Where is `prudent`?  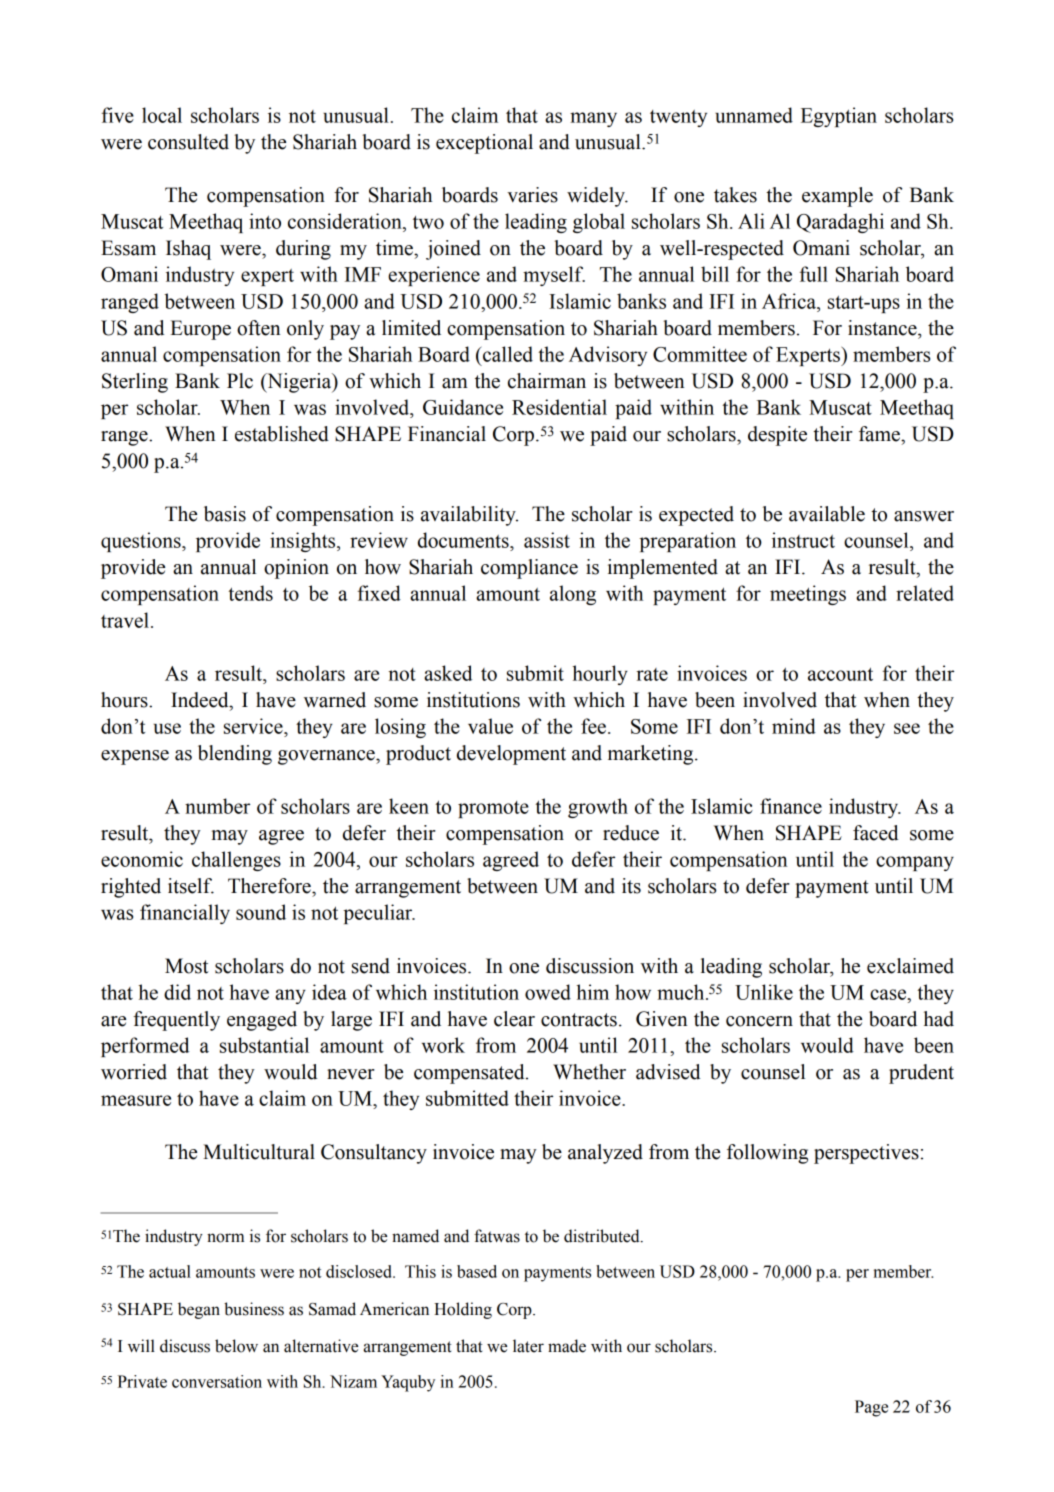 prudent is located at coordinates (921, 1074).
